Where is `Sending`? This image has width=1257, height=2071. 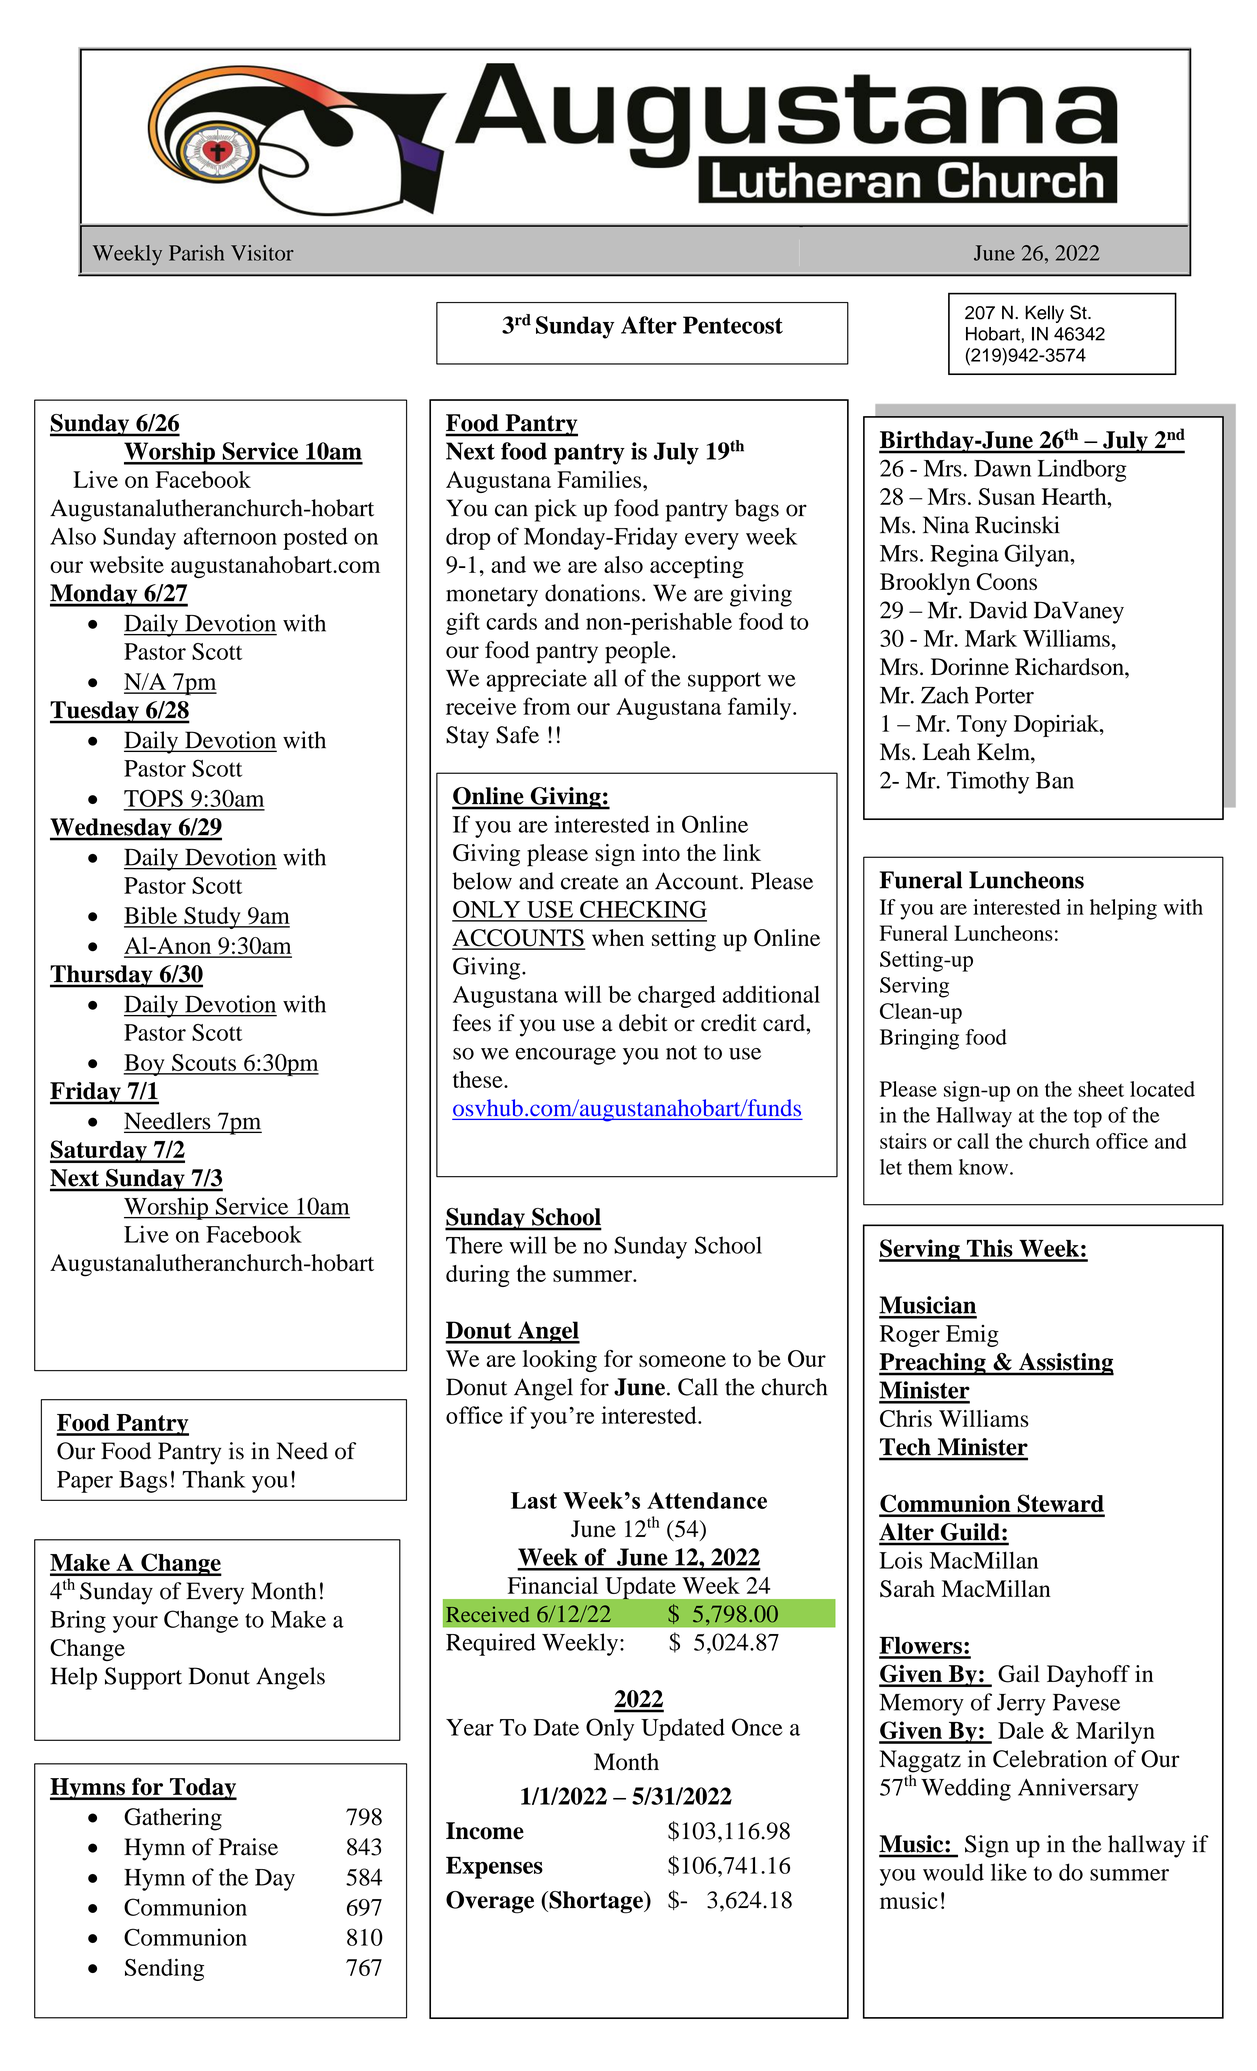
Sending is located at coordinates (164, 1969).
